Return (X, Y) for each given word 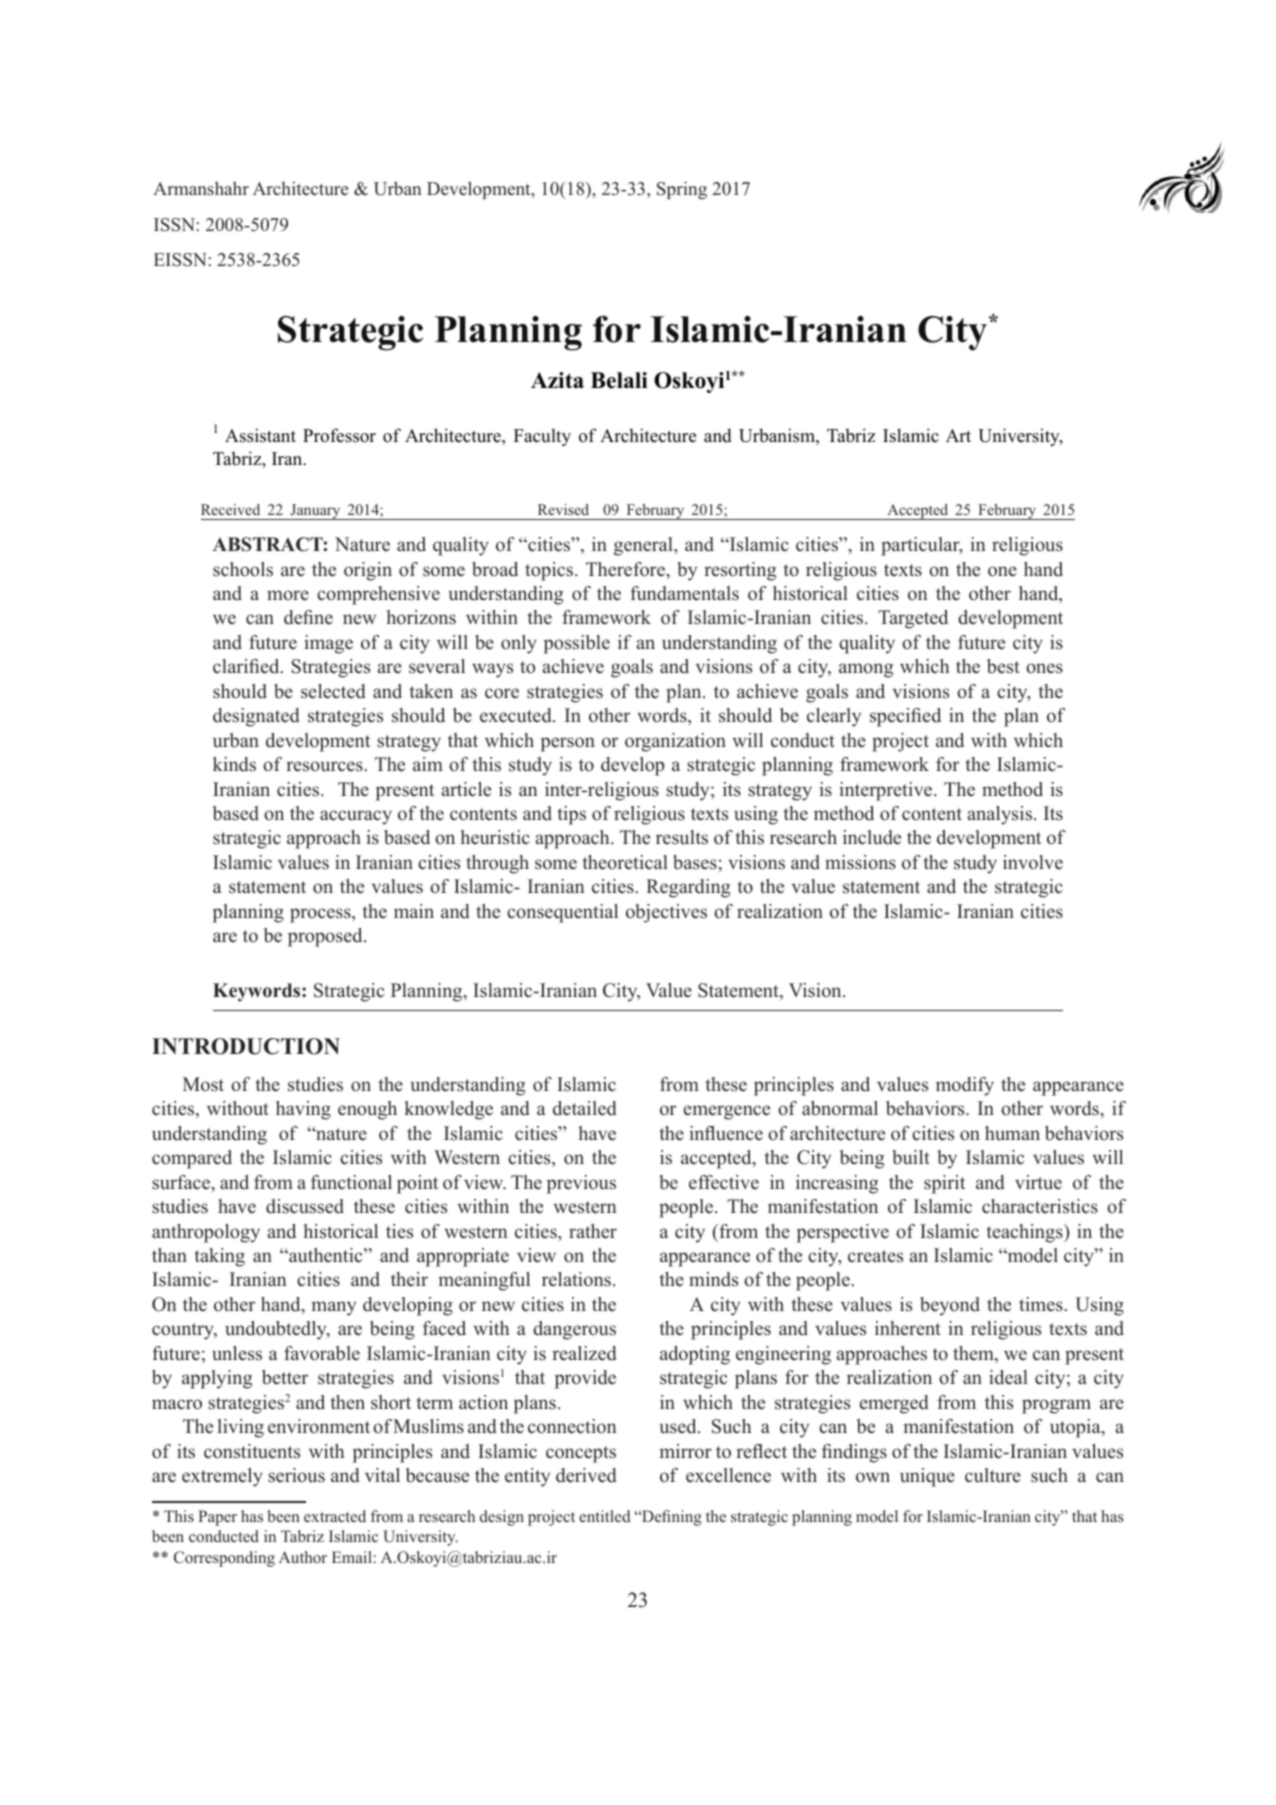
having (303, 1110)
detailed (585, 1108)
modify (965, 1086)
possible (577, 644)
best (1003, 666)
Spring (682, 190)
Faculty (542, 437)
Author (303, 1557)
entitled (605, 1516)
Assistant (260, 435)
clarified (247, 666)
